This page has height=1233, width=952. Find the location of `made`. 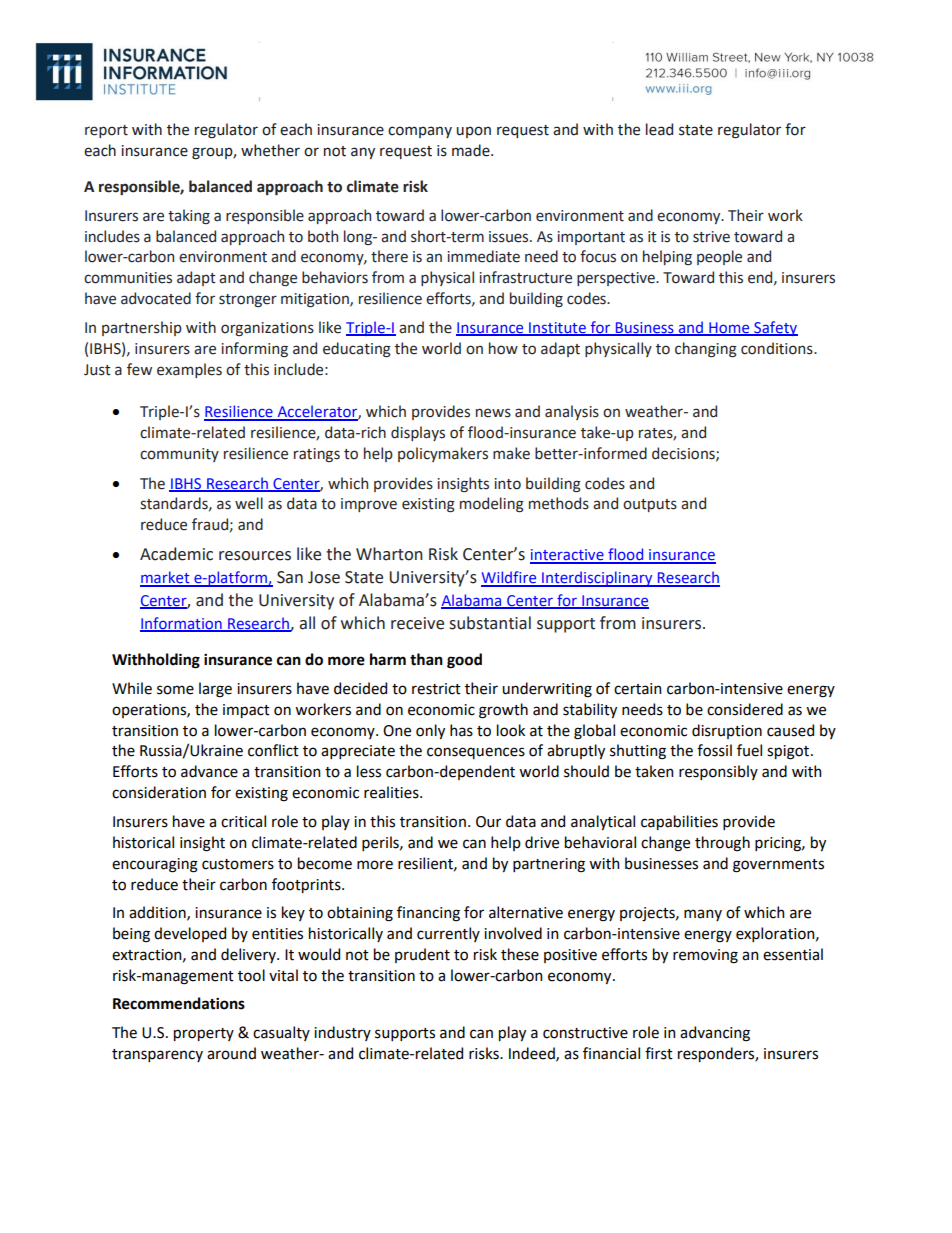

made is located at coordinates (472, 150).
